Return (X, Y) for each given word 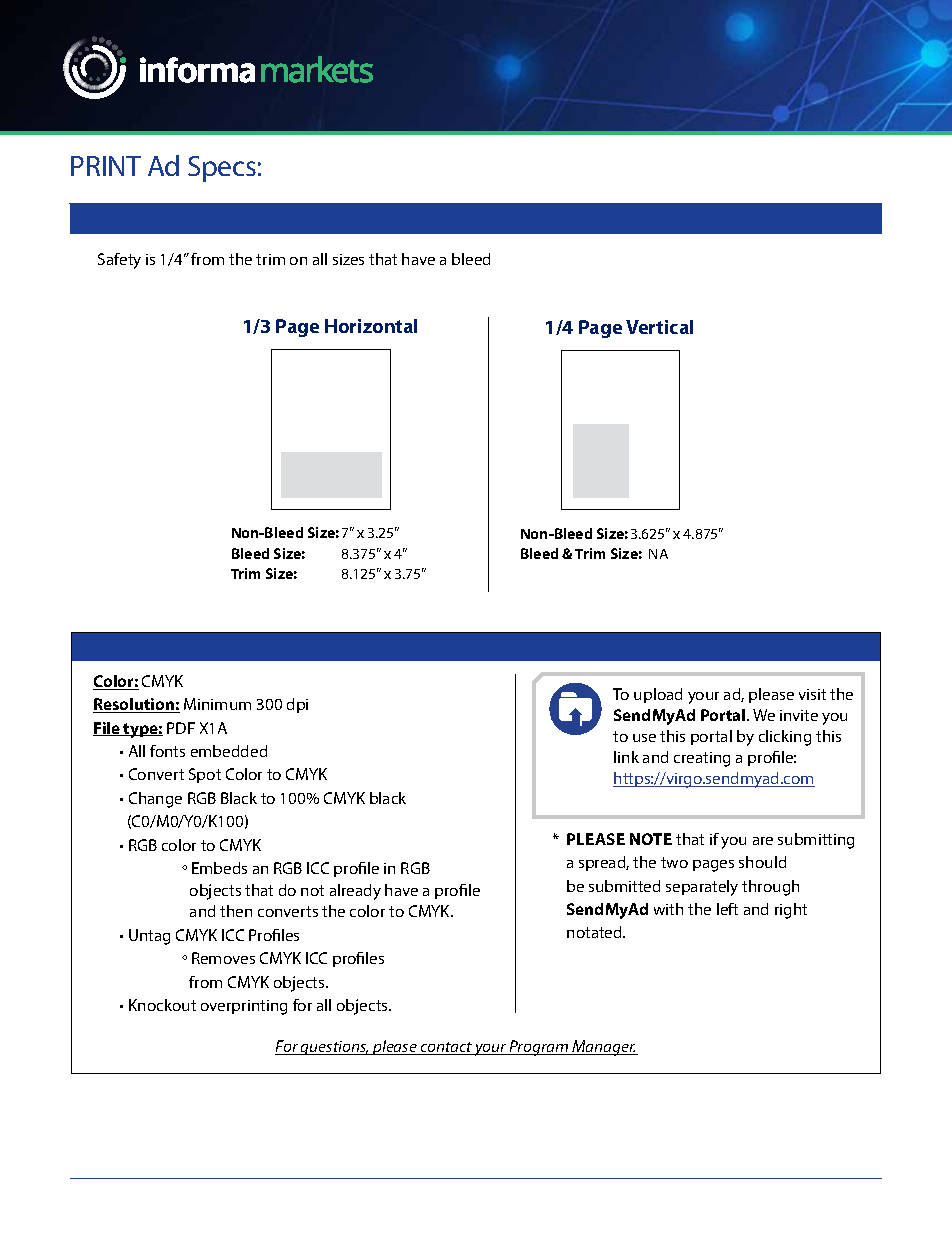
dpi (297, 705)
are (763, 841)
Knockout (162, 1005)
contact (446, 1048)
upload (658, 695)
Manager (604, 1048)
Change (155, 800)
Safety (119, 261)
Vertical (659, 327)
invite (799, 715)
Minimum (217, 704)
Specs (222, 169)
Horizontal (371, 326)
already (355, 892)
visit (812, 694)
